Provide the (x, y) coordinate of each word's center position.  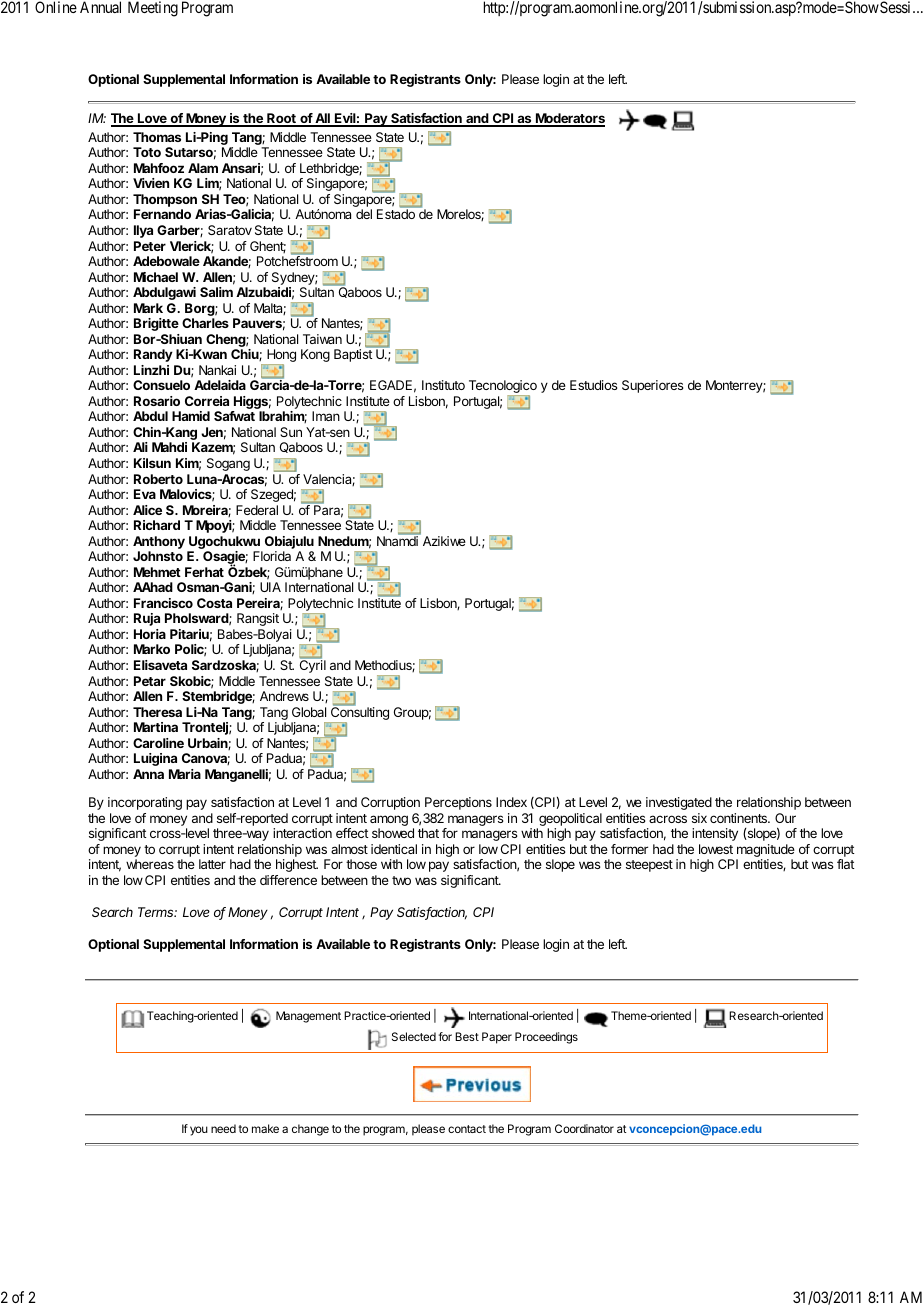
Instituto (443, 385)
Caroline (158, 743)
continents (740, 818)
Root (281, 119)
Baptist (353, 355)
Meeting (153, 9)
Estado (396, 214)
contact (467, 1129)
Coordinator (584, 1128)
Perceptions (458, 803)
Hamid (191, 416)
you (199, 1131)
